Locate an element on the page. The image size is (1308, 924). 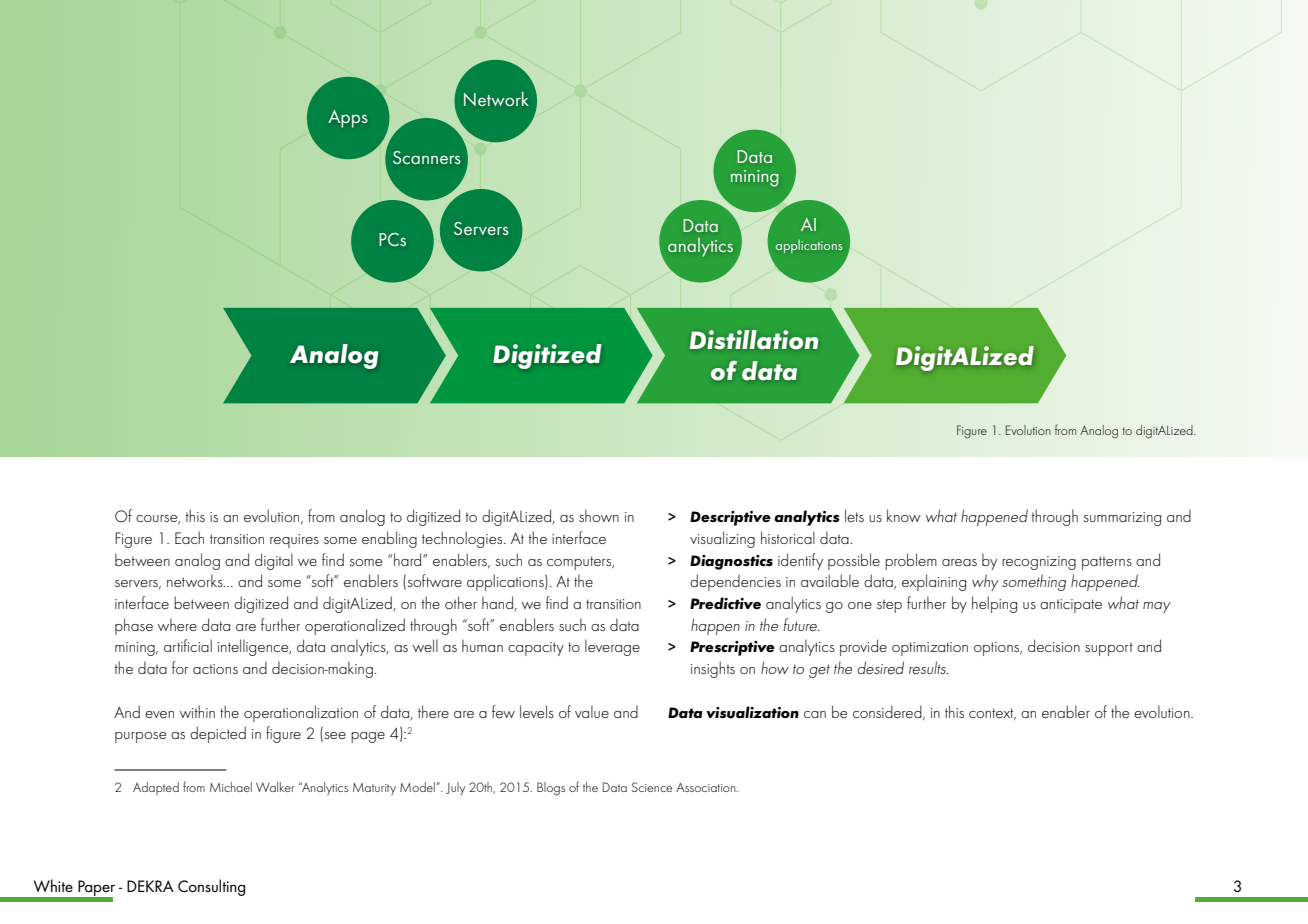
Consulting is located at coordinates (211, 887).
